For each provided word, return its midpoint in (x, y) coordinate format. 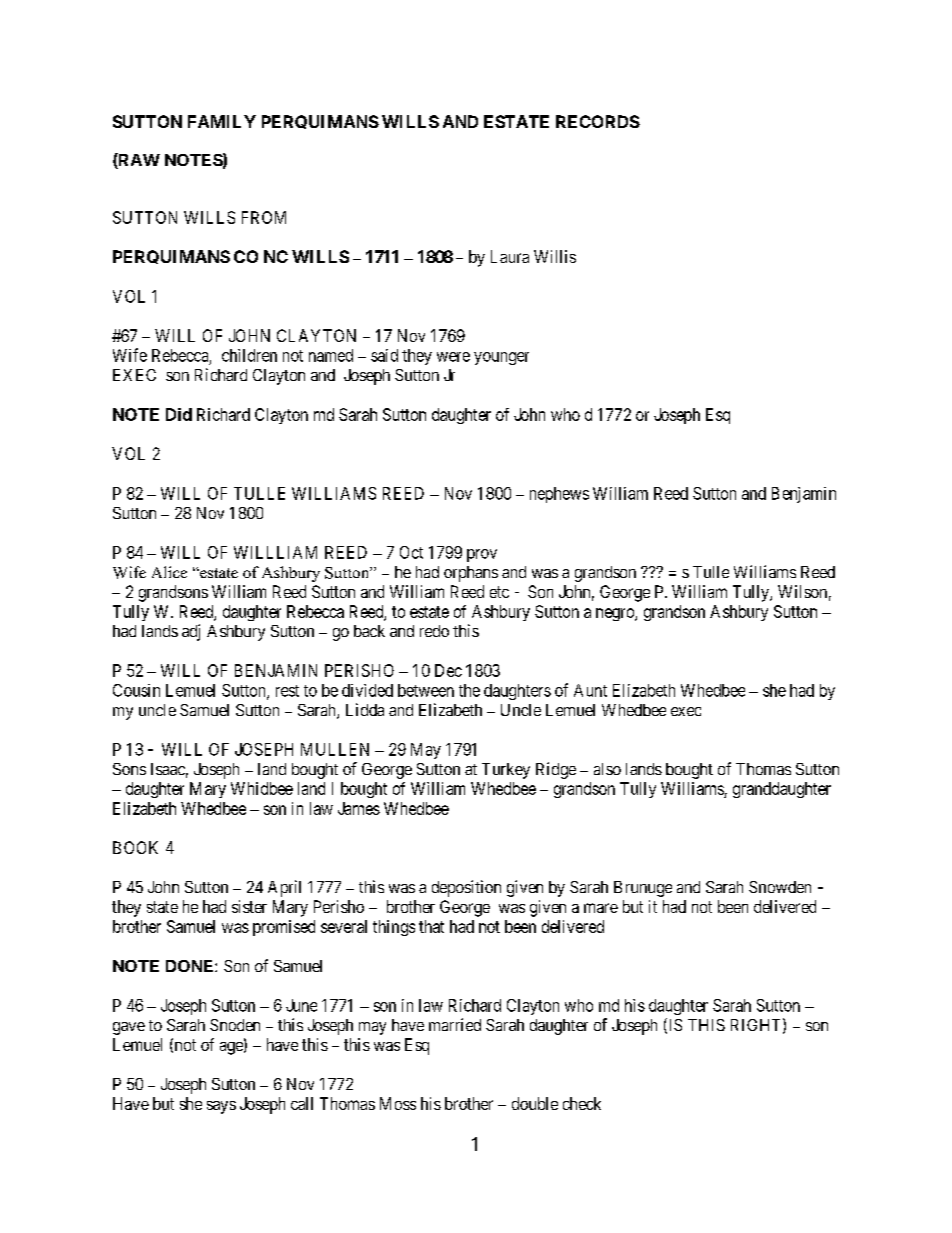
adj (191, 632)
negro (616, 614)
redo (434, 631)
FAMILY (222, 121)
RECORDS (598, 121)
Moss (398, 1103)
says (221, 1107)
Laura (510, 256)
